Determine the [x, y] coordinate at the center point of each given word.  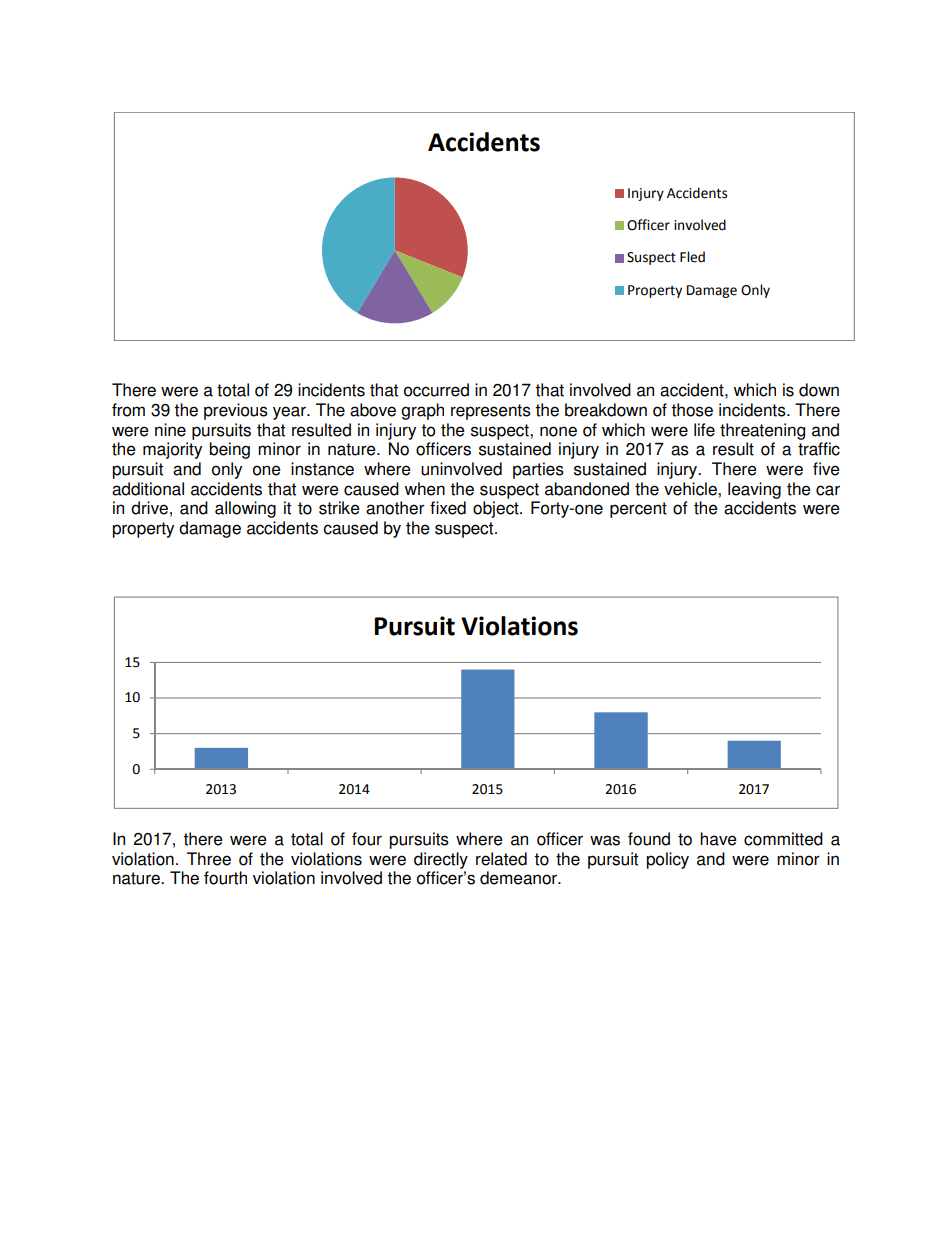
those [692, 410]
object [497, 509]
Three [209, 859]
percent [638, 510]
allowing [245, 509]
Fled [692, 257]
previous [236, 411]
